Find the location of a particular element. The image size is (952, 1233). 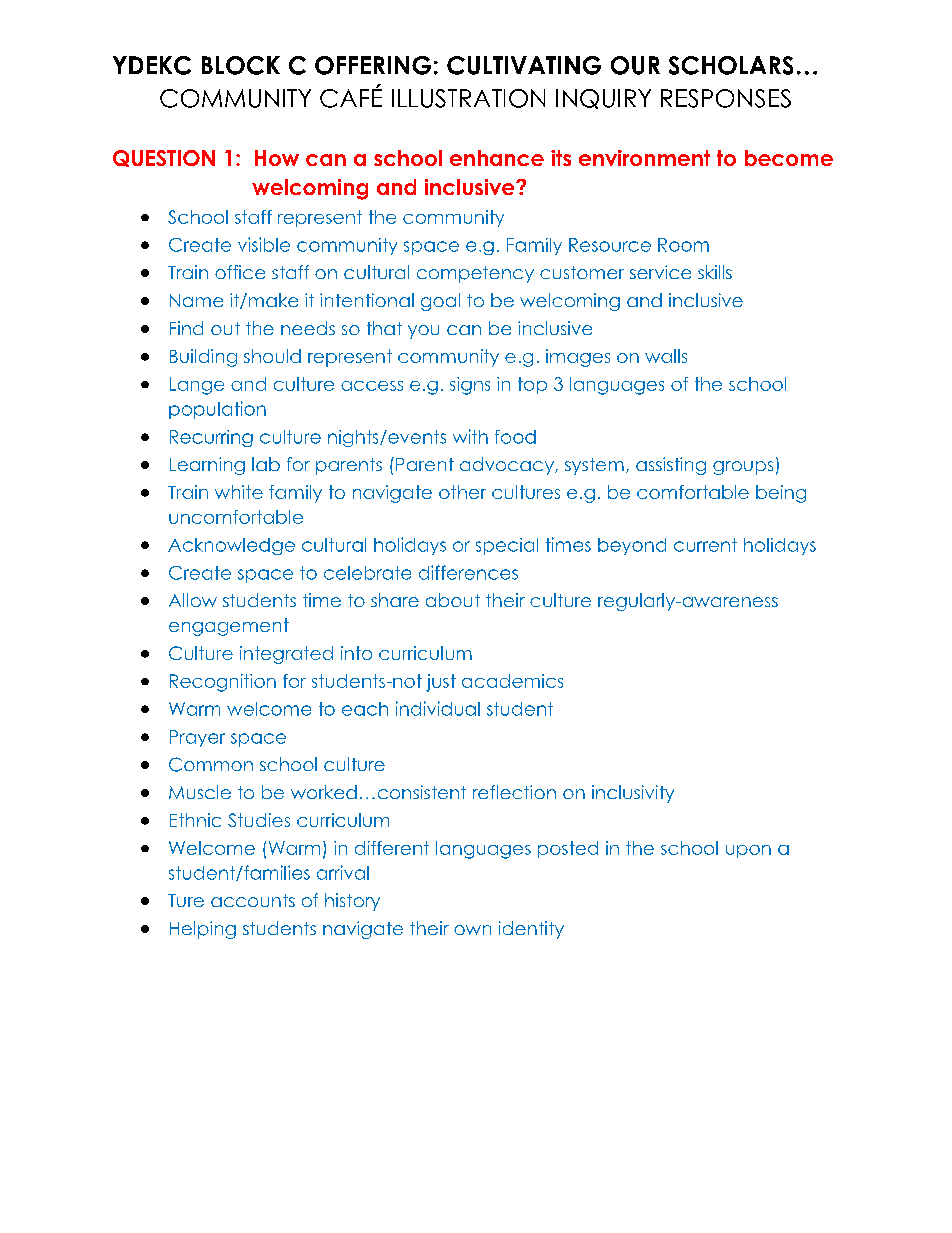

BLOCK is located at coordinates (241, 65).
